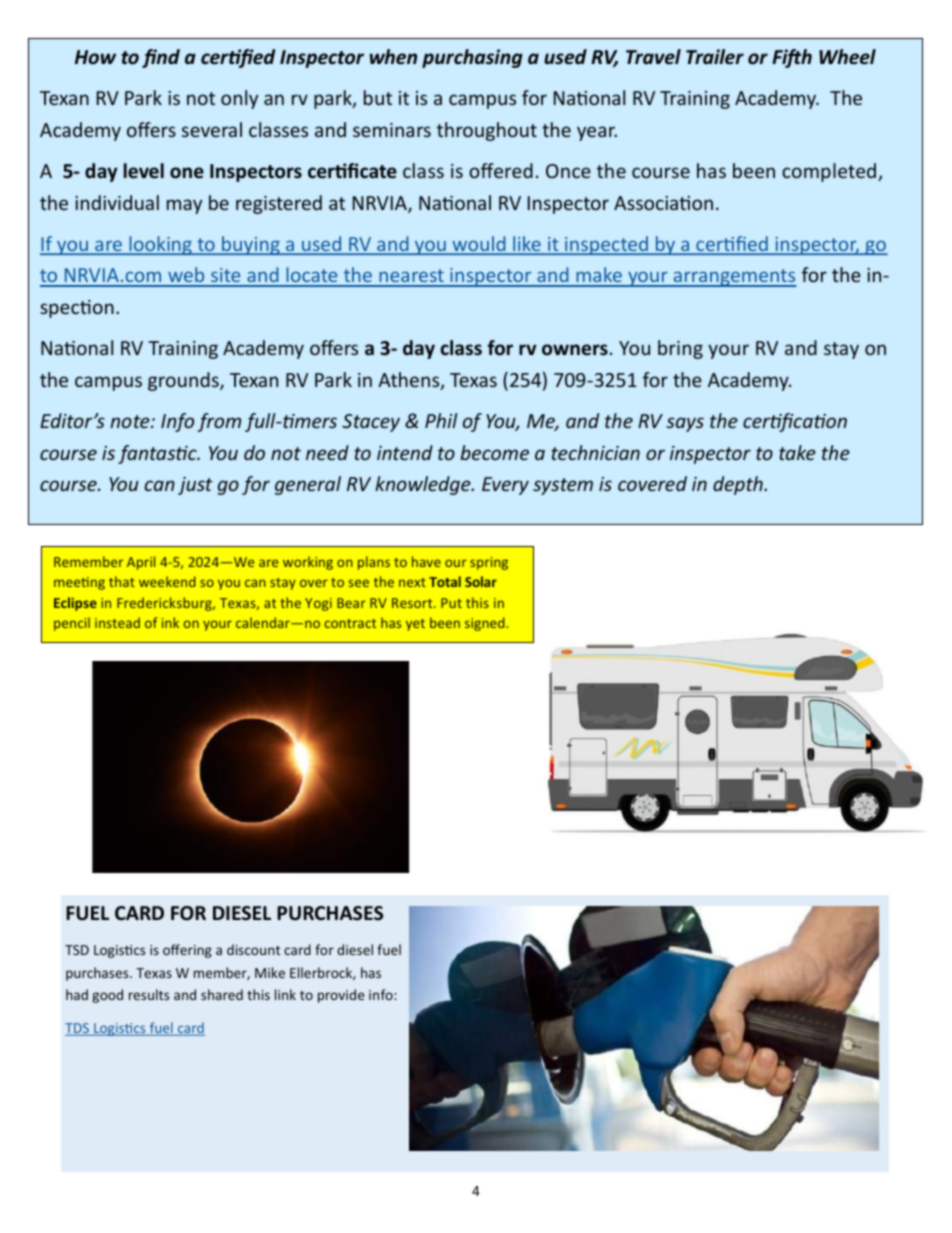  Describe the element at coordinates (489, 563) in the screenshot. I see `spring` at that location.
